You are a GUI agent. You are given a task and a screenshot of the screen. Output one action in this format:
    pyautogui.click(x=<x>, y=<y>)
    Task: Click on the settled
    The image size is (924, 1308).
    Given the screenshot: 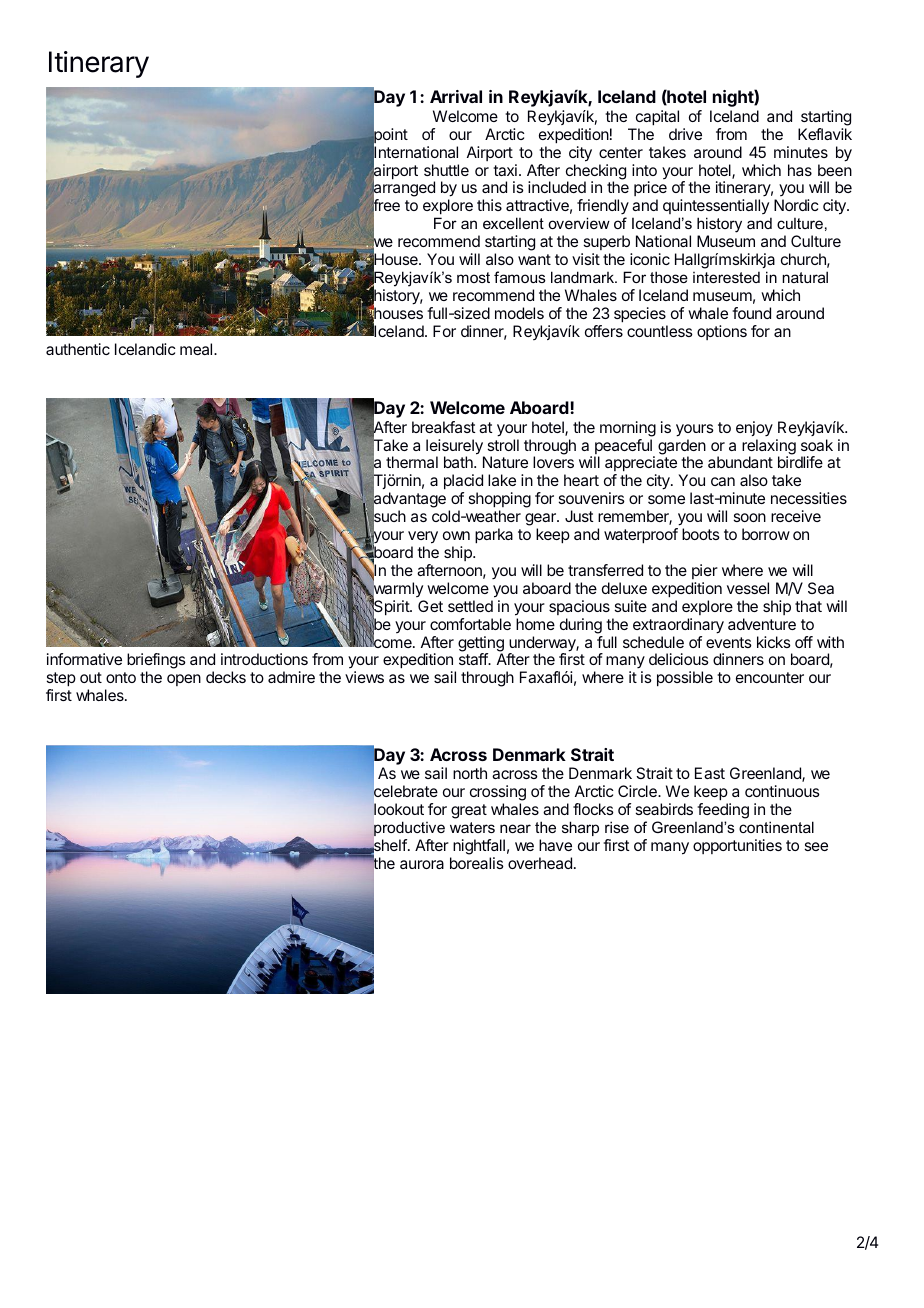 What is the action you would take?
    pyautogui.click(x=470, y=606)
